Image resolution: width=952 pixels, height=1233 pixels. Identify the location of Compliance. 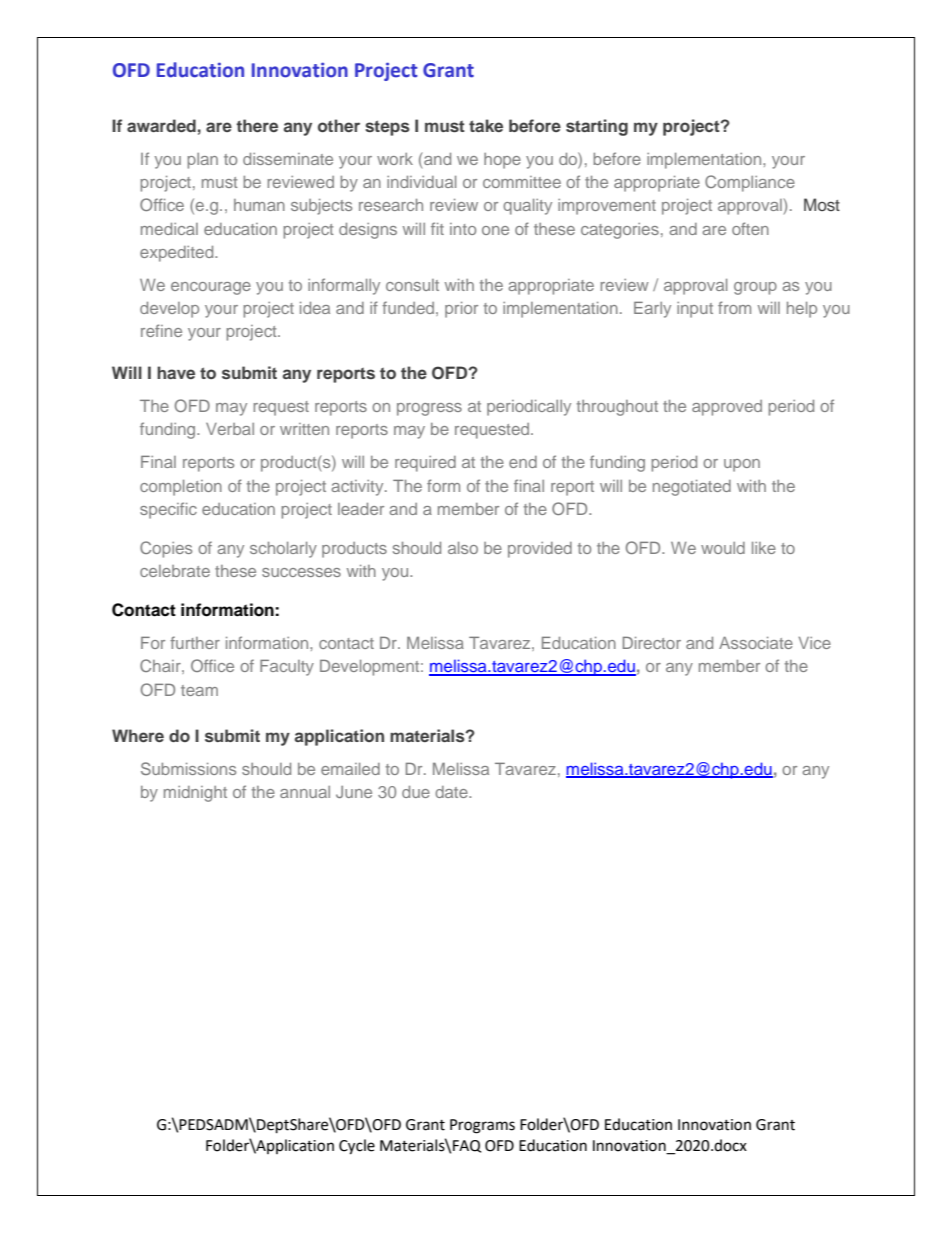
(750, 183).
